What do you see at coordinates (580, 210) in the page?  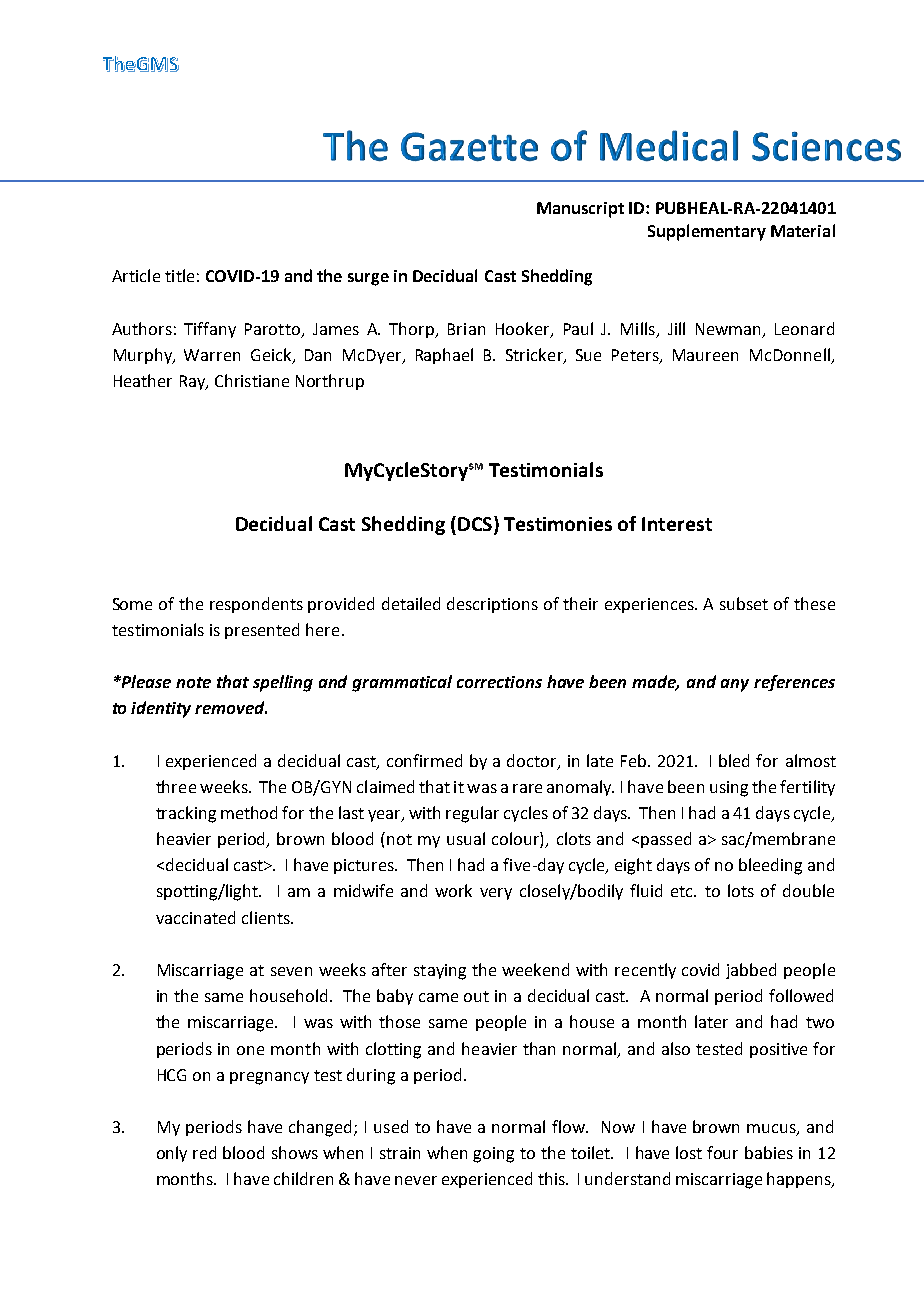 I see `Manuscript` at bounding box center [580, 210].
